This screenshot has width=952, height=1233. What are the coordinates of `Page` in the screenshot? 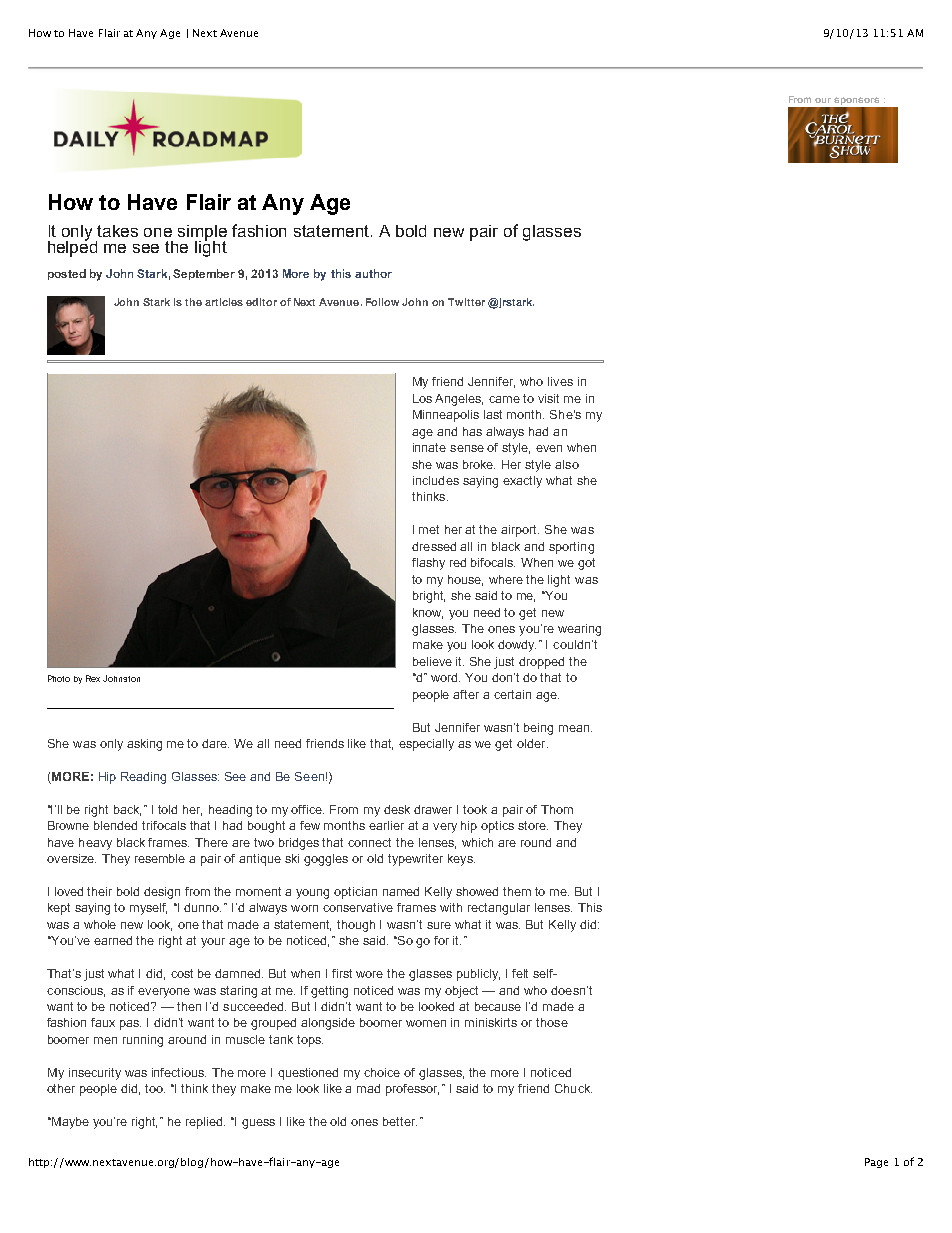 It's located at (876, 1163).
